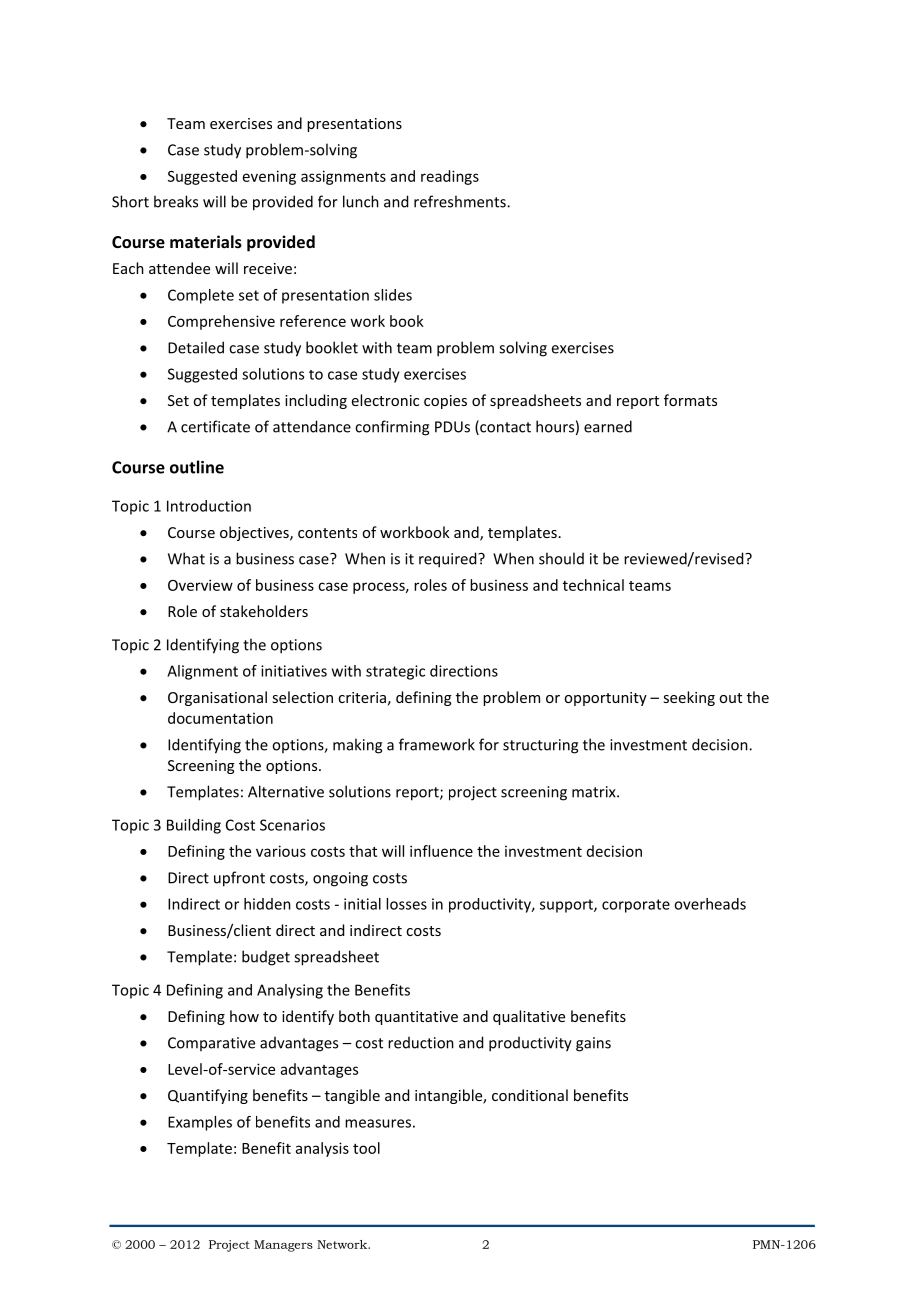 This screenshot has height=1308, width=924. I want to click on refreshments, so click(461, 201).
